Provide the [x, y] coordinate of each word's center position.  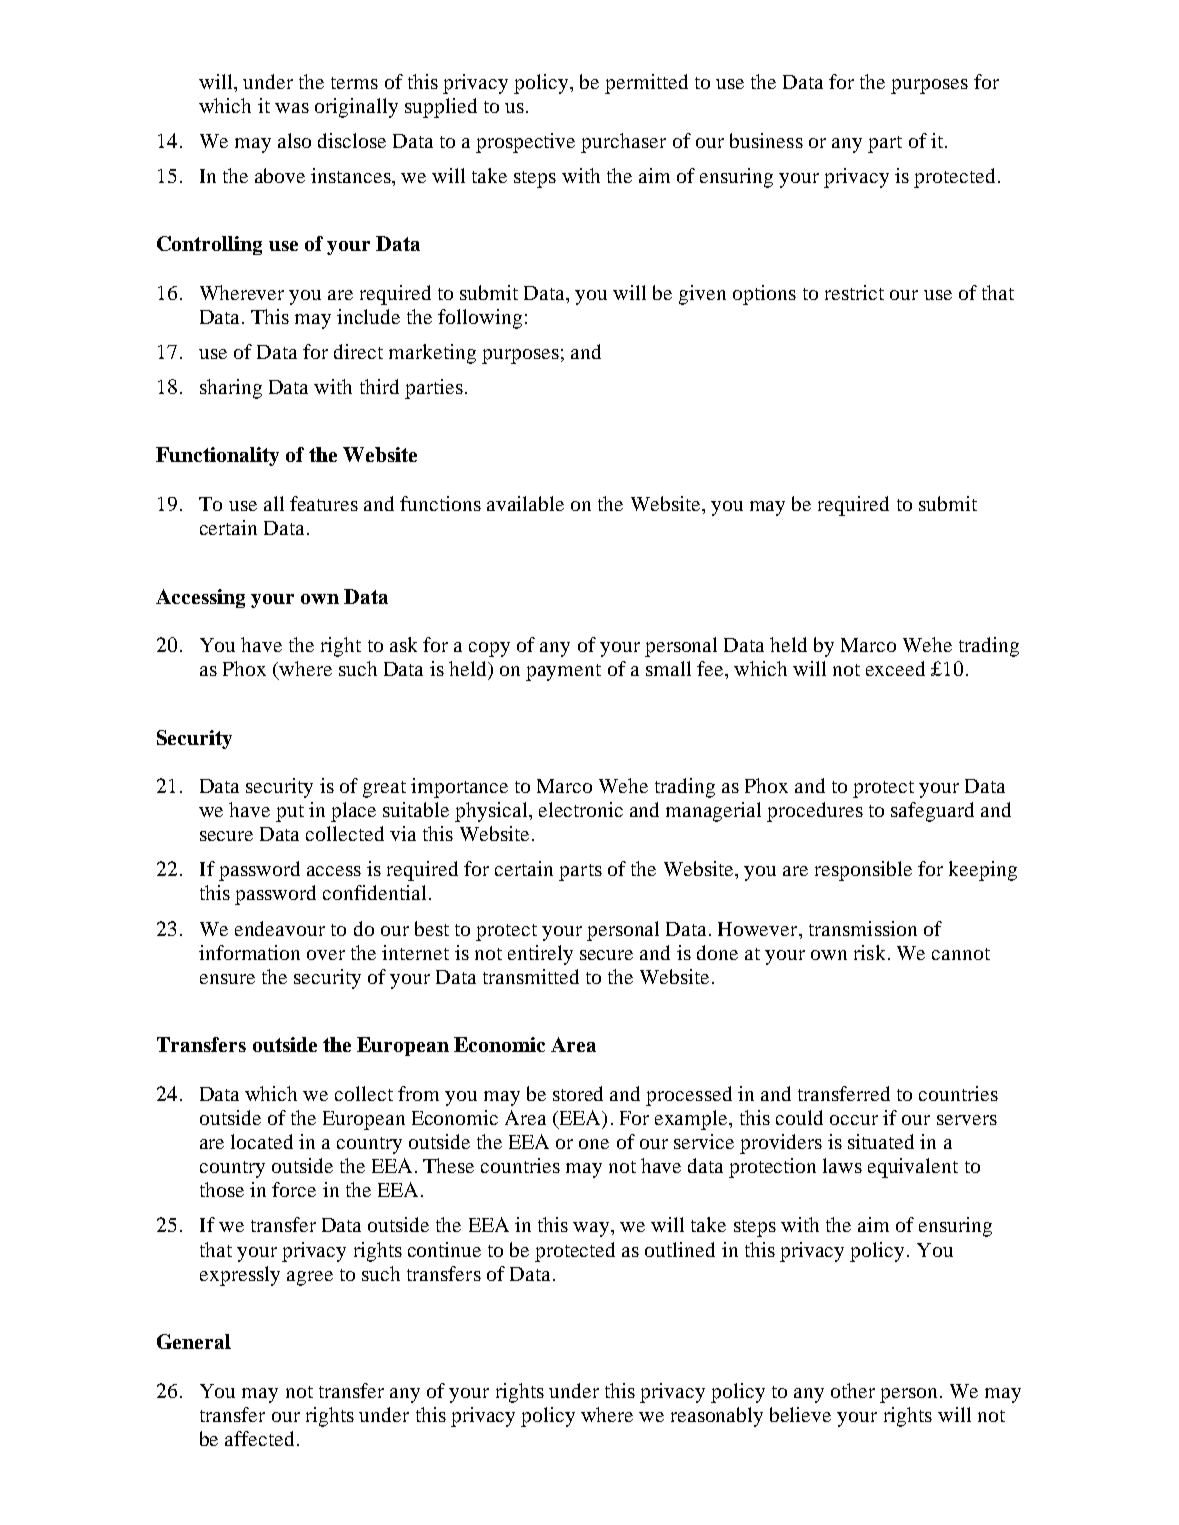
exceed [895, 668]
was [292, 108]
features [324, 503]
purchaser [623, 143]
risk [869, 952]
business [766, 140]
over [326, 955]
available [525, 503]
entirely [540, 955]
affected [259, 1438]
